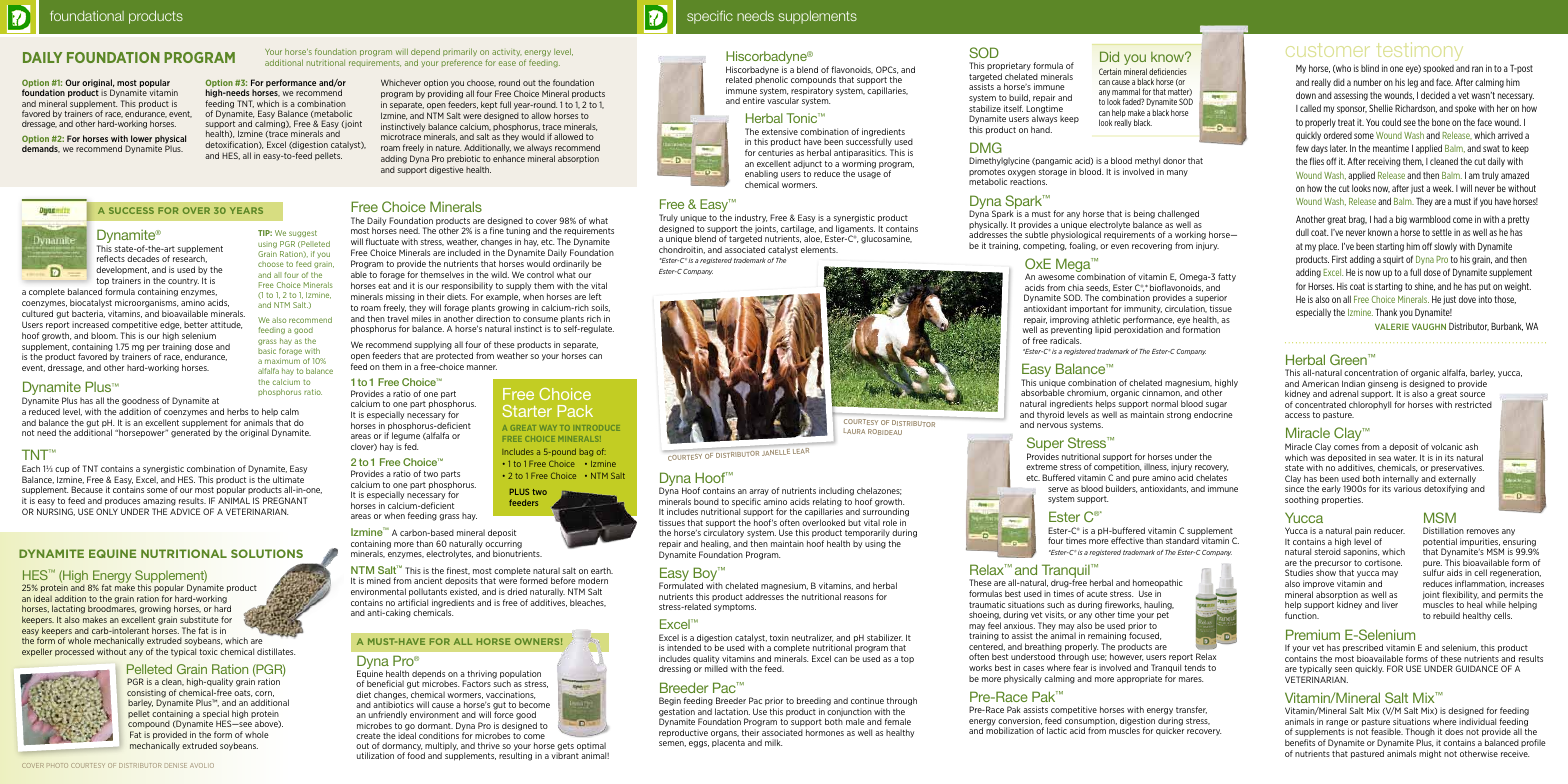 The image size is (1568, 784). I want to click on preference, so click(462, 62).
